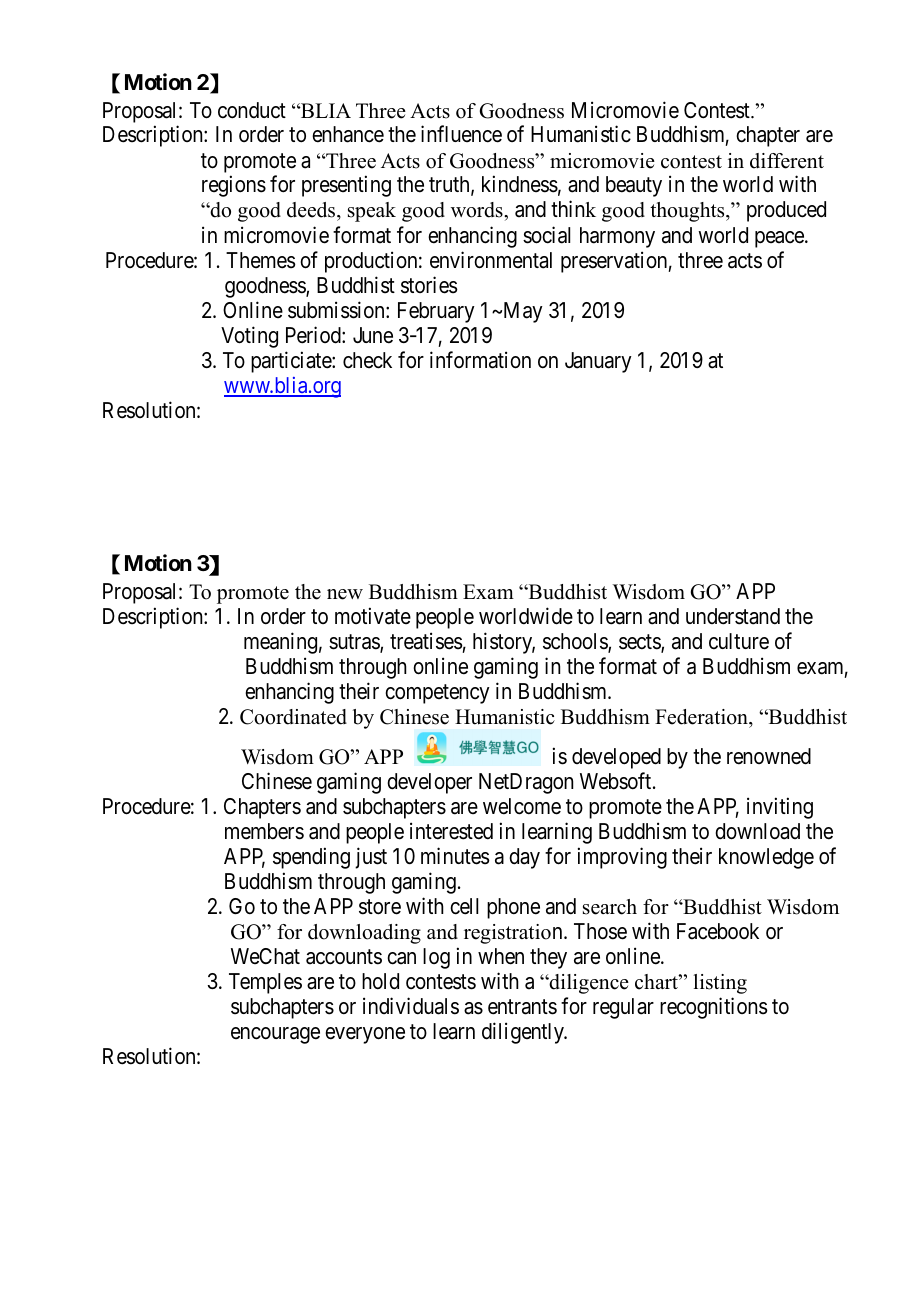 The width and height of the page is (924, 1308). I want to click on thoughts, so click(688, 212).
